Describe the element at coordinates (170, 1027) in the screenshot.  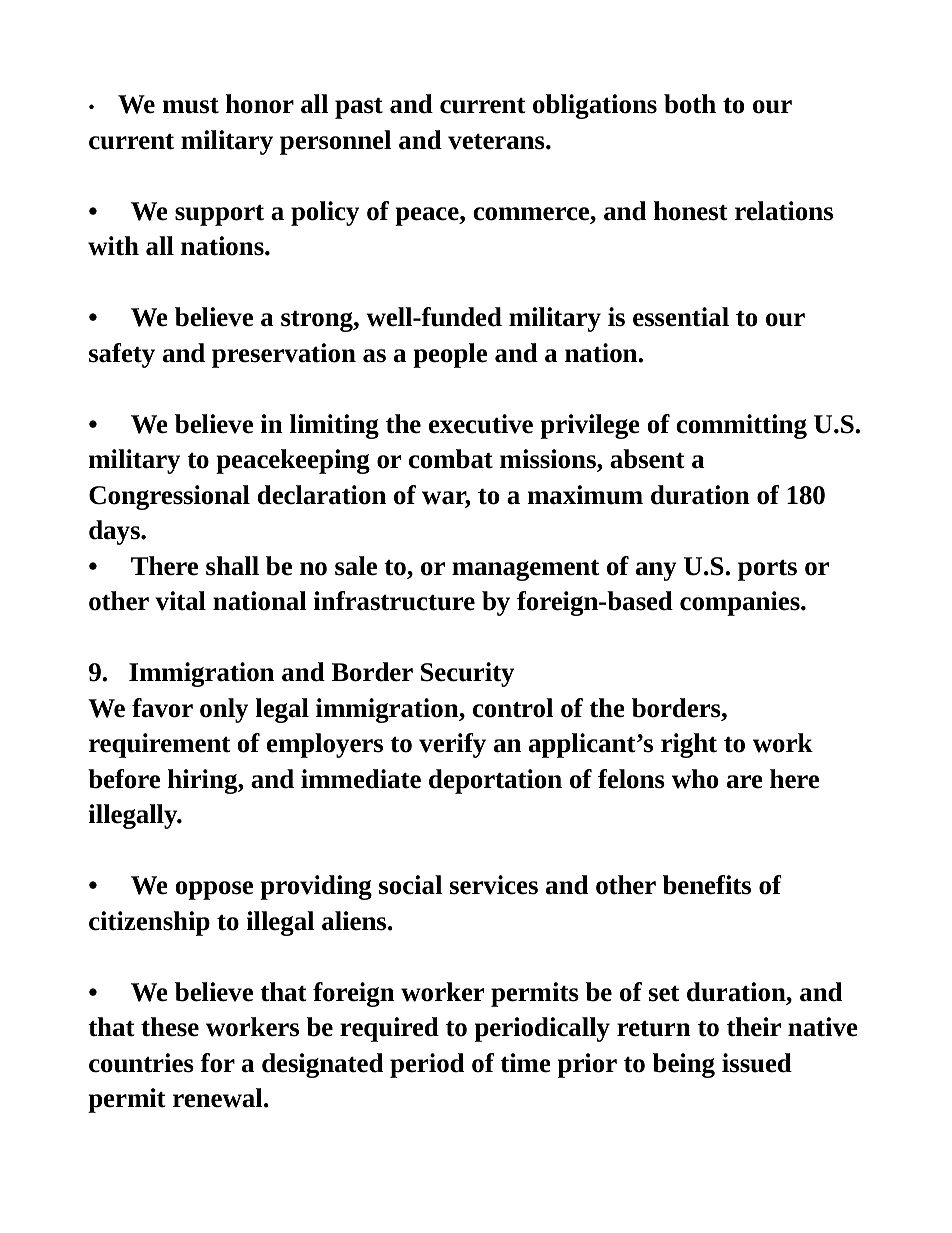
I see `these` at that location.
